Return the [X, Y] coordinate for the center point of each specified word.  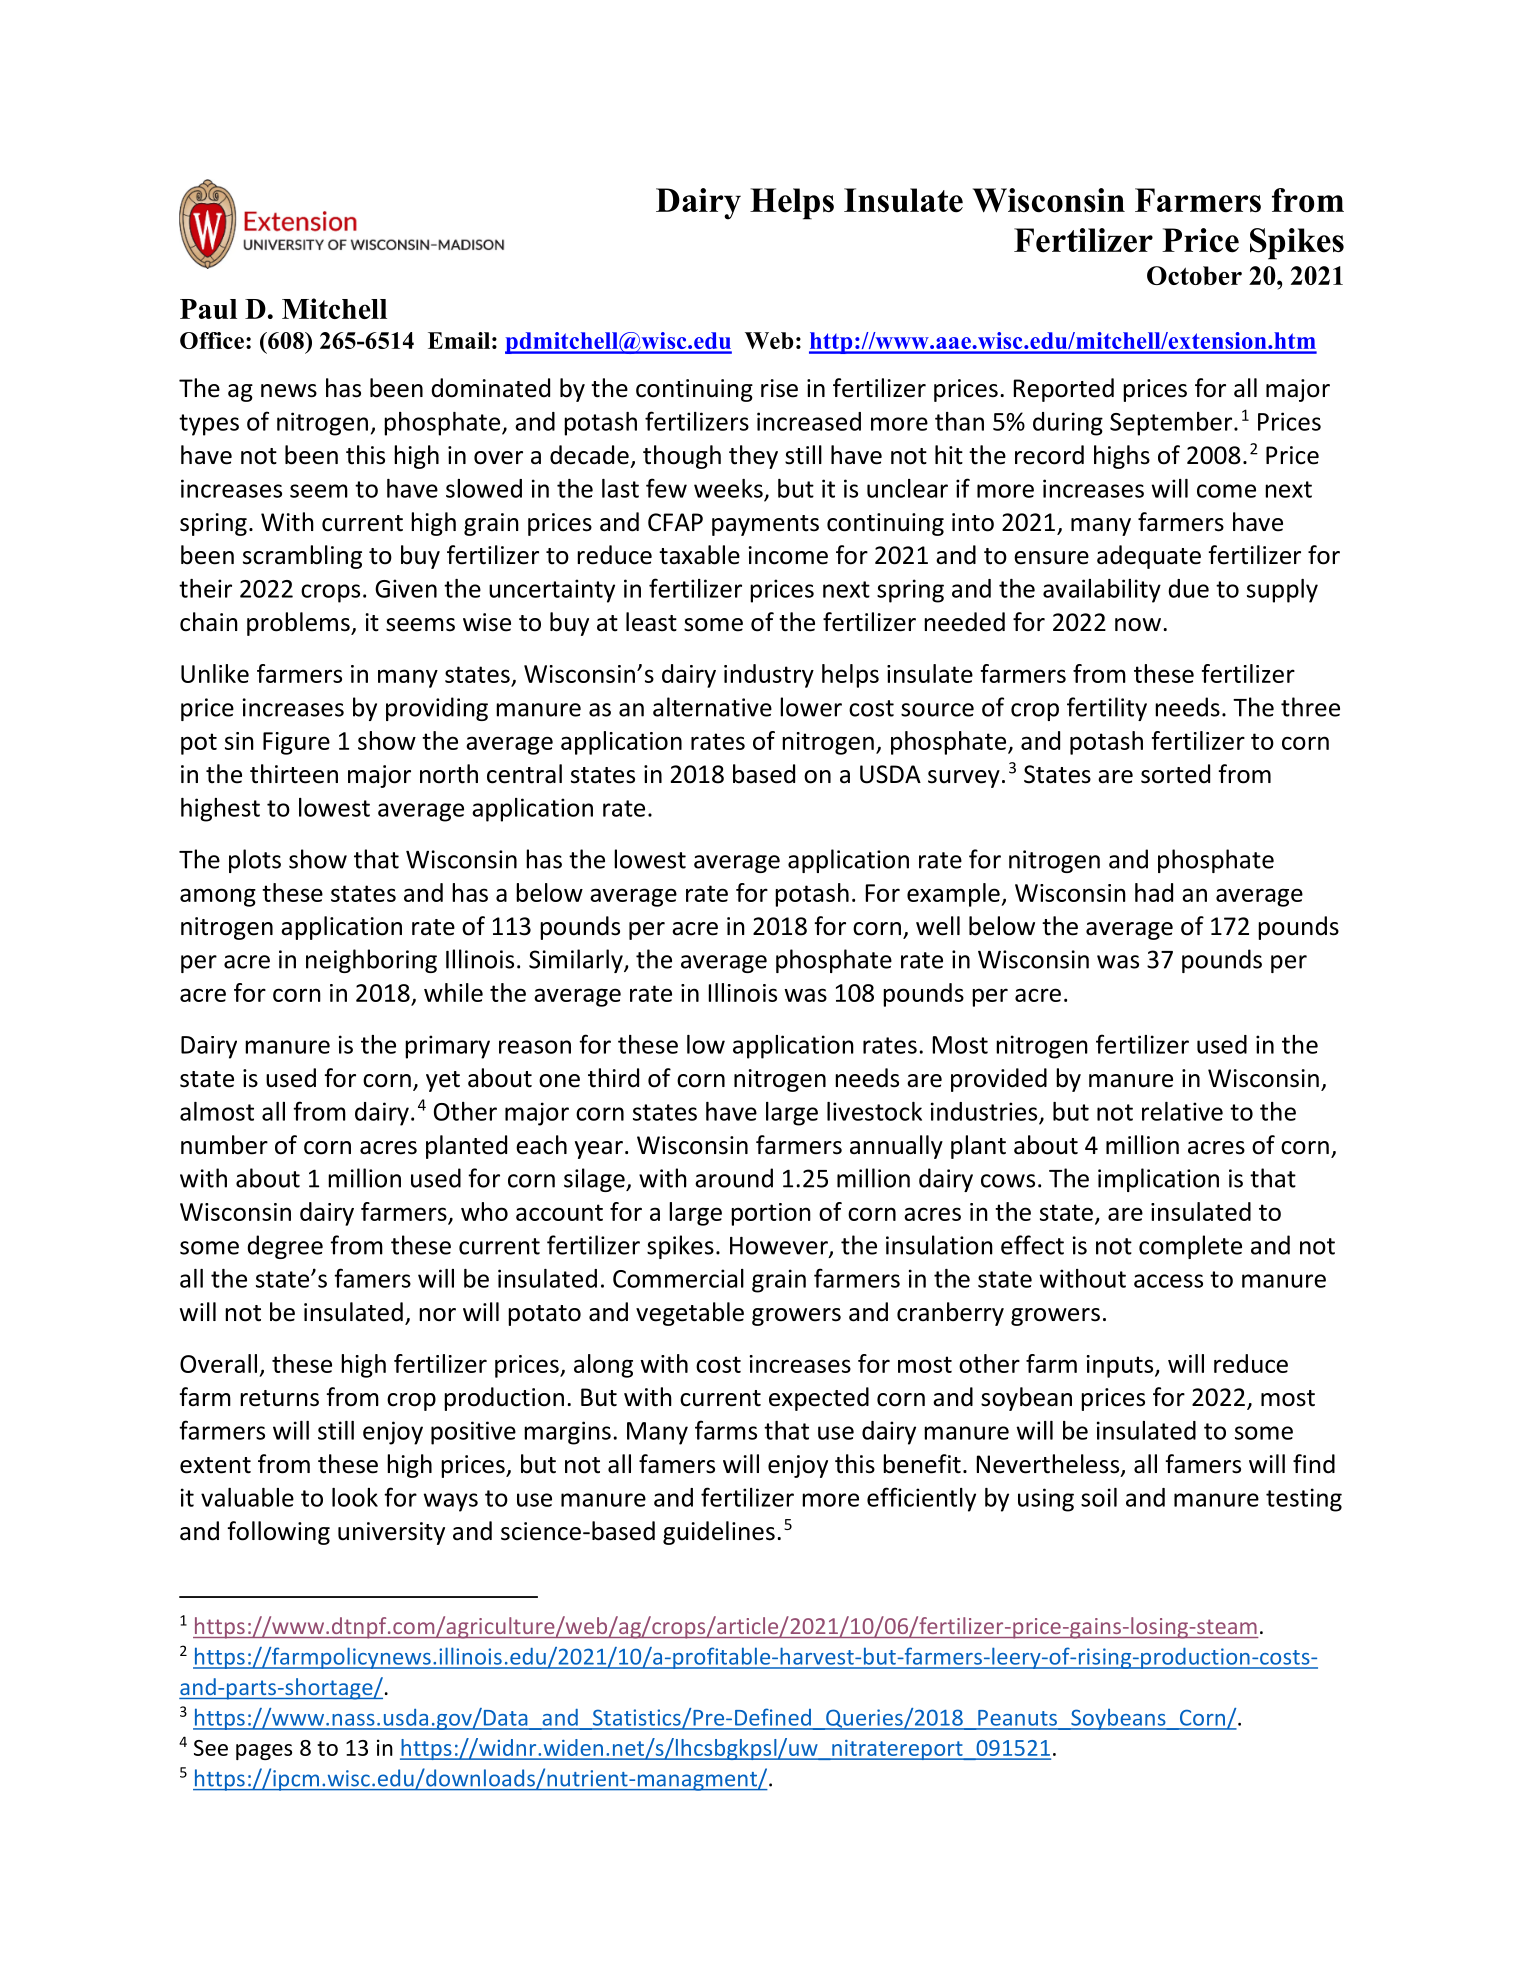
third [613, 1078]
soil [1099, 1497]
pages [264, 1752]
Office [212, 340]
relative [1182, 1111]
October [1194, 275]
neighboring [371, 961]
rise [779, 388]
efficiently [921, 1499]
